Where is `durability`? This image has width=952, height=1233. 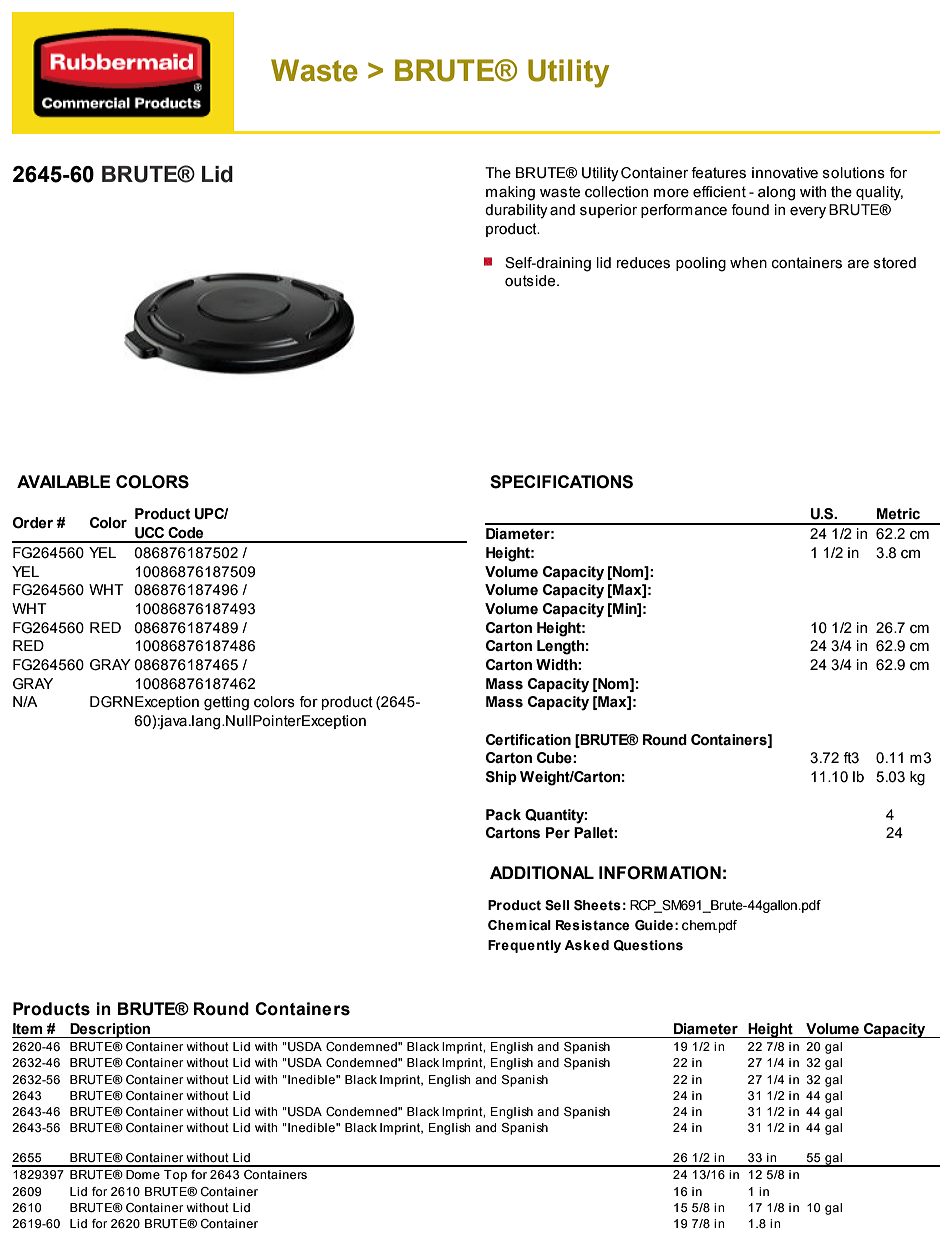 durability is located at coordinates (516, 211).
